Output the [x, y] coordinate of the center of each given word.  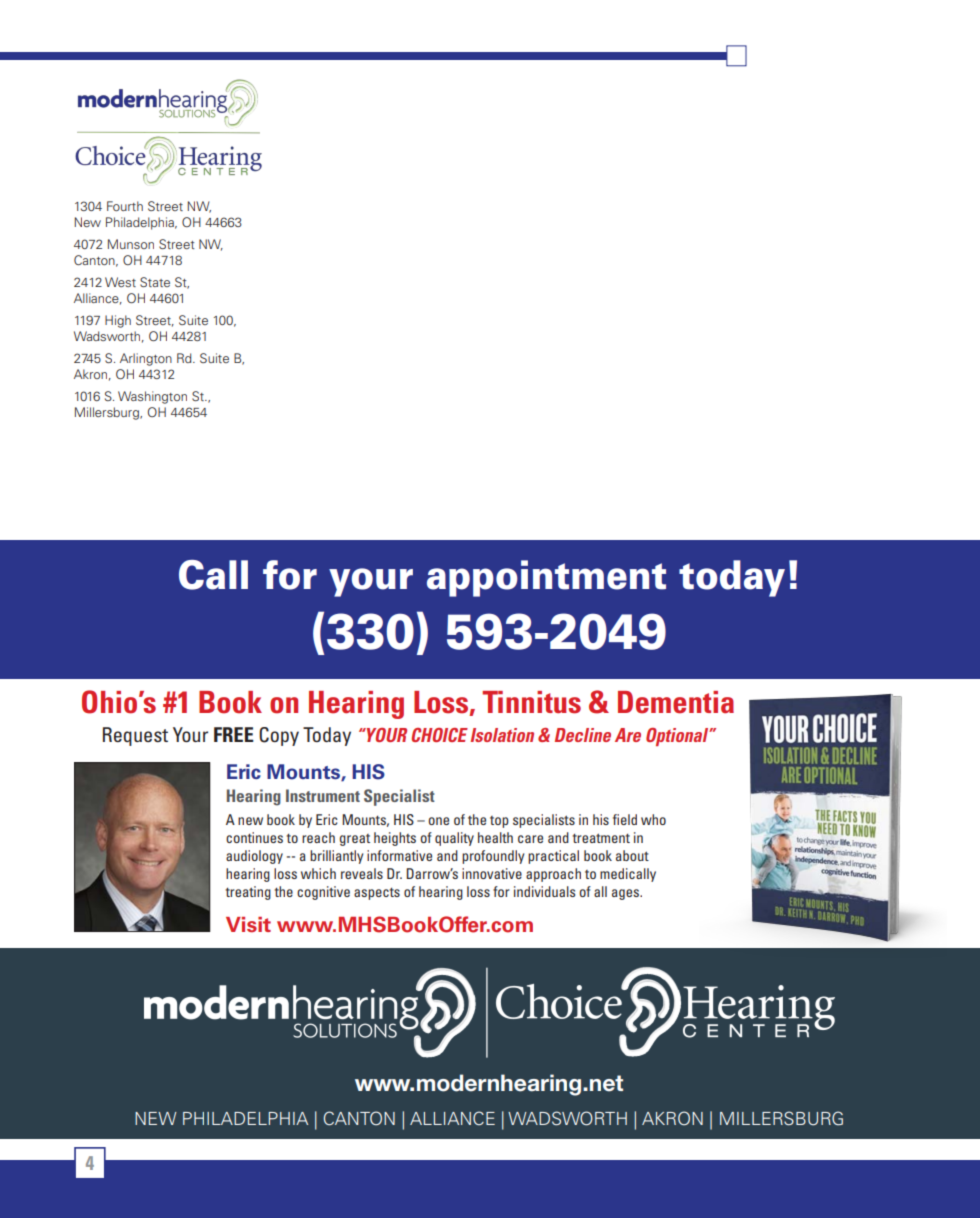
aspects [377, 894]
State [155, 282]
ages [627, 894]
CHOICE [440, 735]
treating [248, 893]
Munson [131, 244]
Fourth [125, 206]
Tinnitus [531, 702]
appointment [546, 578]
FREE [234, 734]
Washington [152, 397]
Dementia [676, 702]
